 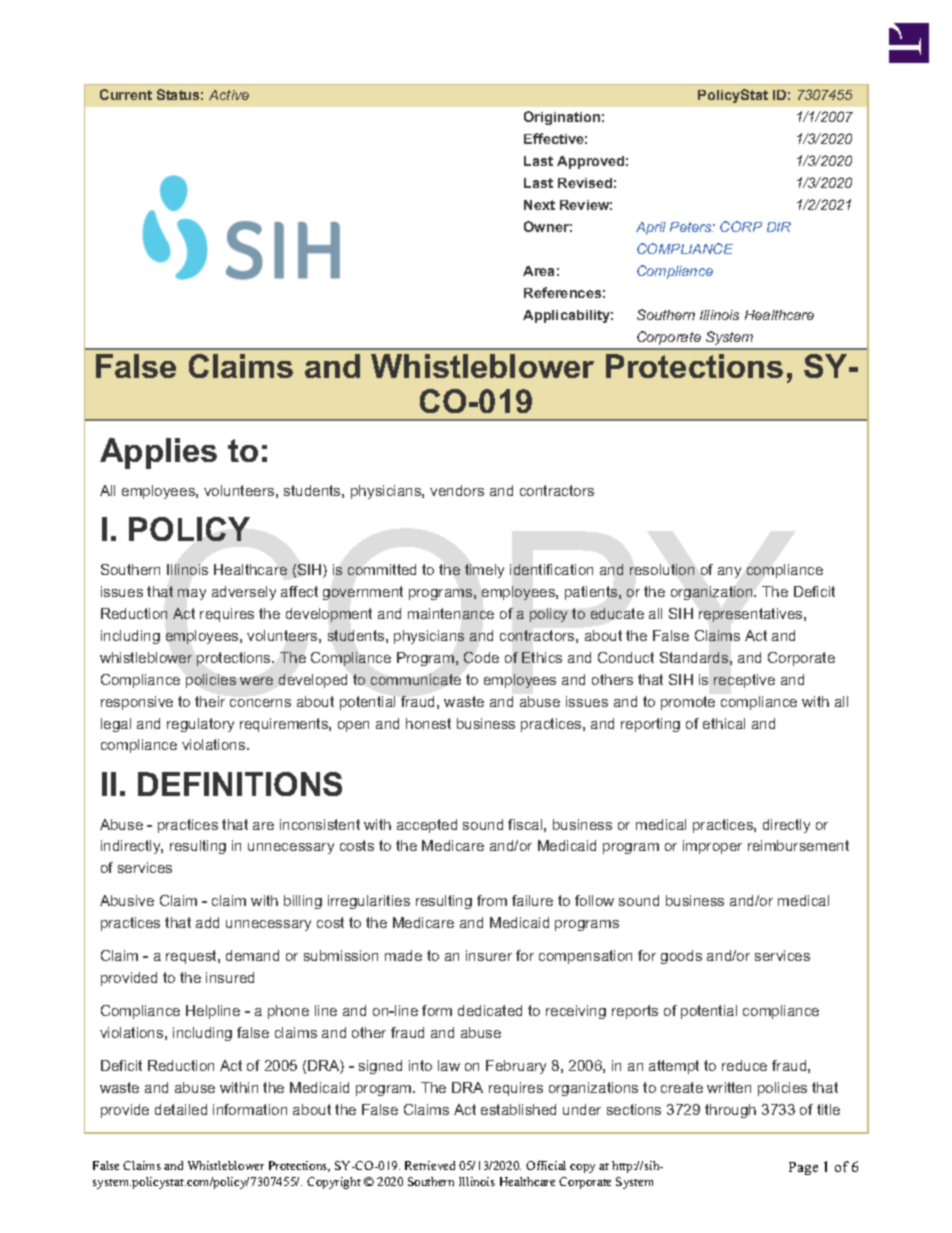 I want to click on Peters, so click(x=692, y=227).
